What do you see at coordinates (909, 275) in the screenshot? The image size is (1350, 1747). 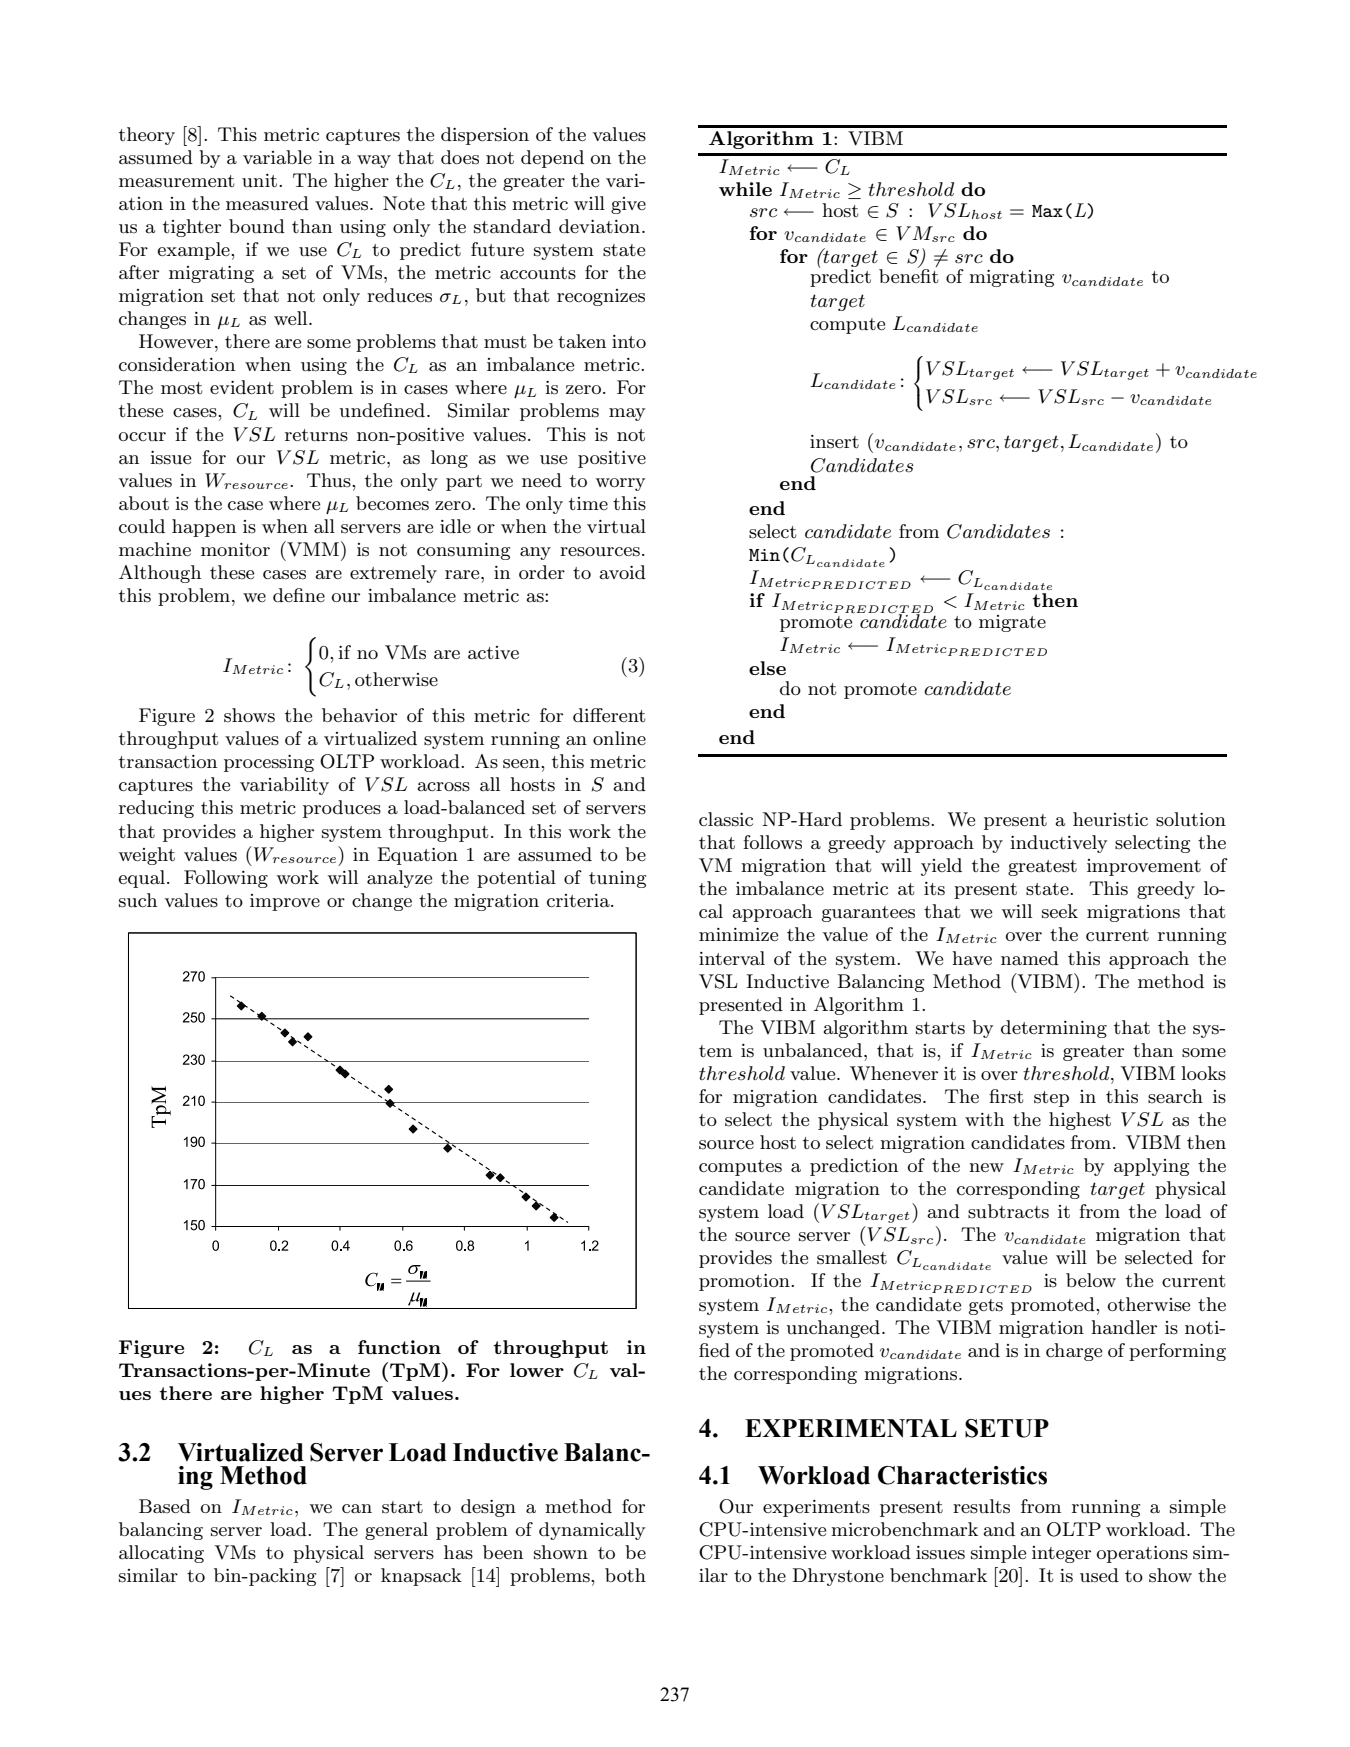 I see `benefit` at bounding box center [909, 275].
